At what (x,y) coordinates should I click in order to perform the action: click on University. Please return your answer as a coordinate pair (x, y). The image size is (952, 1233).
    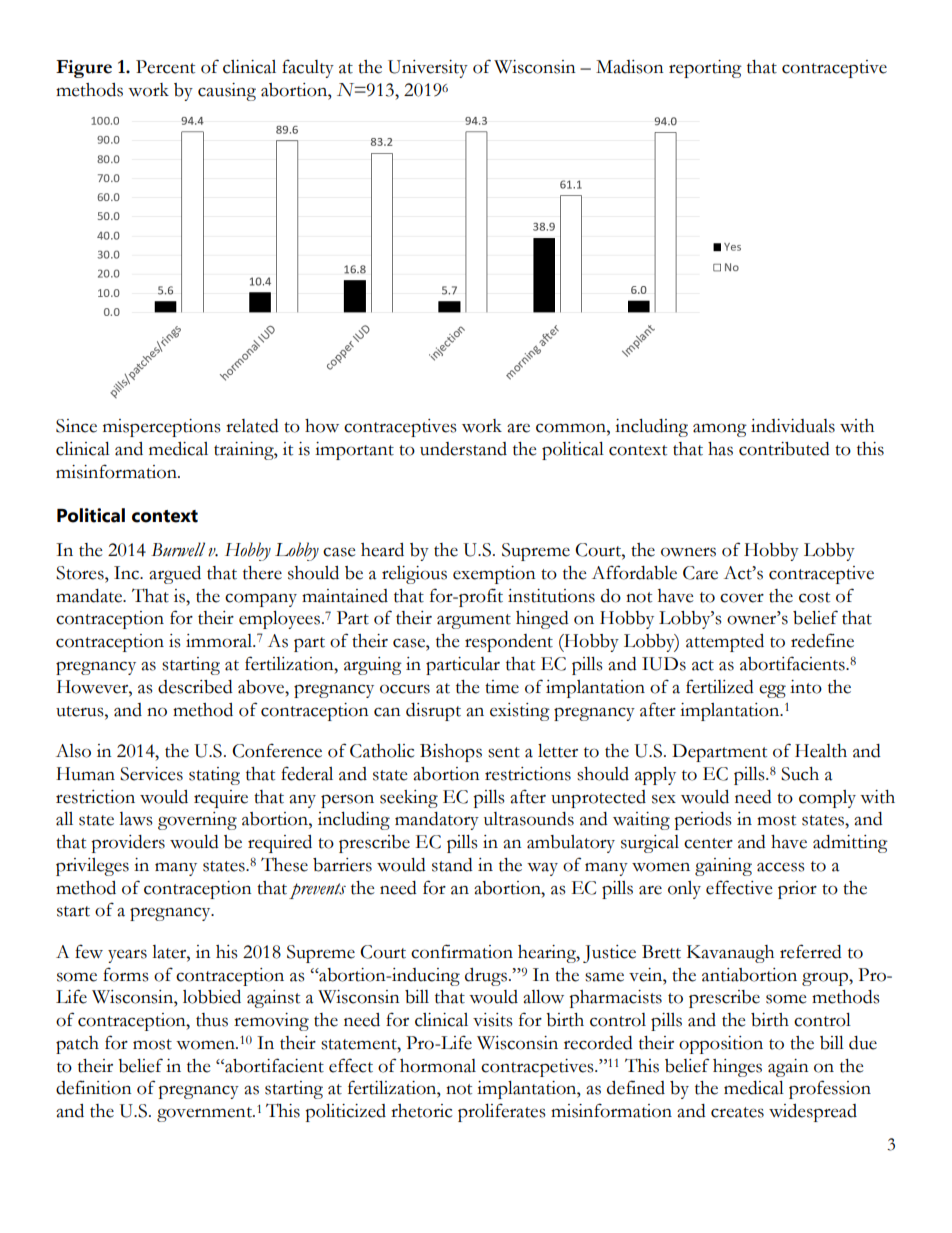
    Looking at the image, I should click on (428, 69).
